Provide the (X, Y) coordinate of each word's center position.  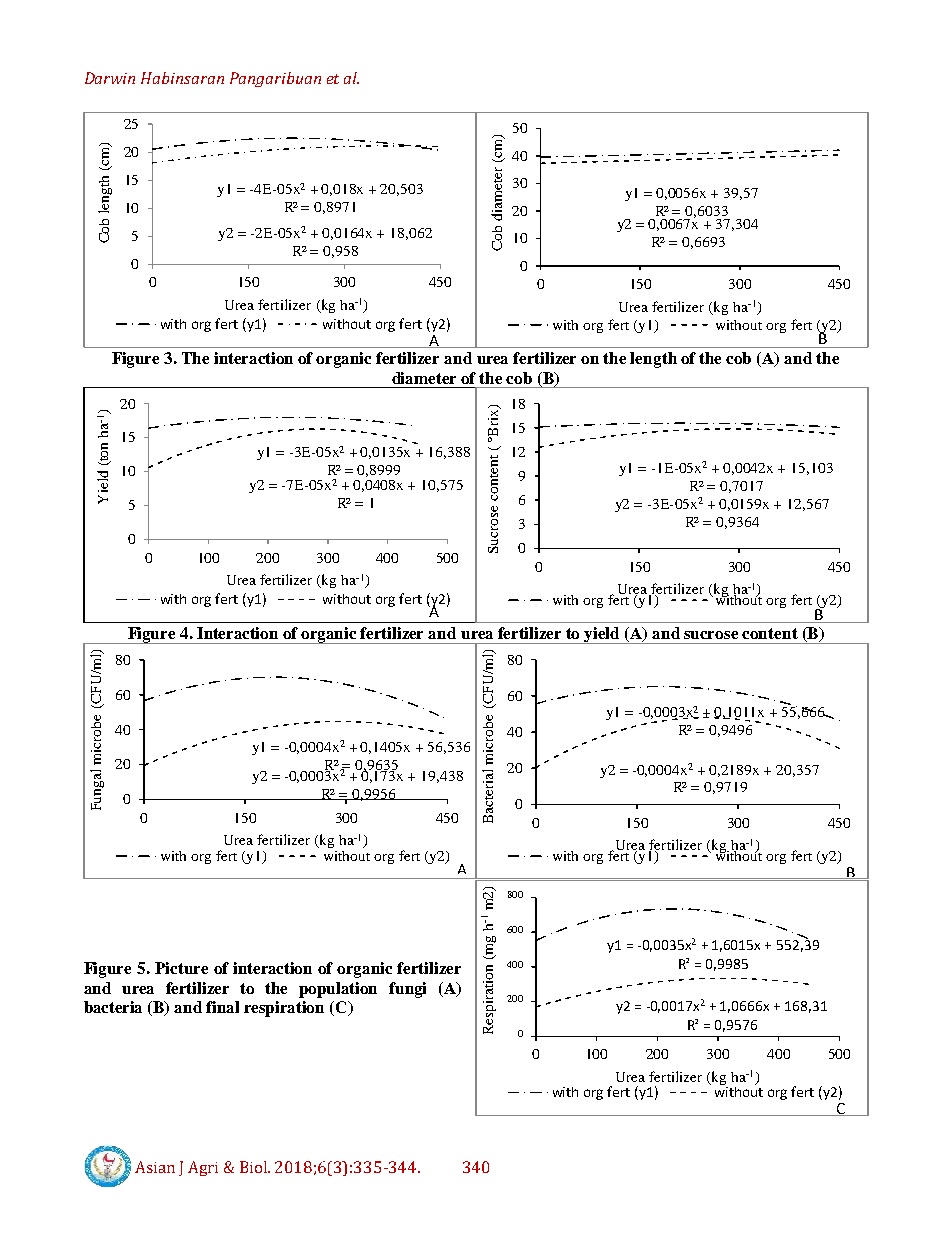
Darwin (110, 78)
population (338, 990)
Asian (155, 1167)
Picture (181, 968)
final (222, 1007)
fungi (407, 990)
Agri (203, 1168)
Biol (255, 1167)
